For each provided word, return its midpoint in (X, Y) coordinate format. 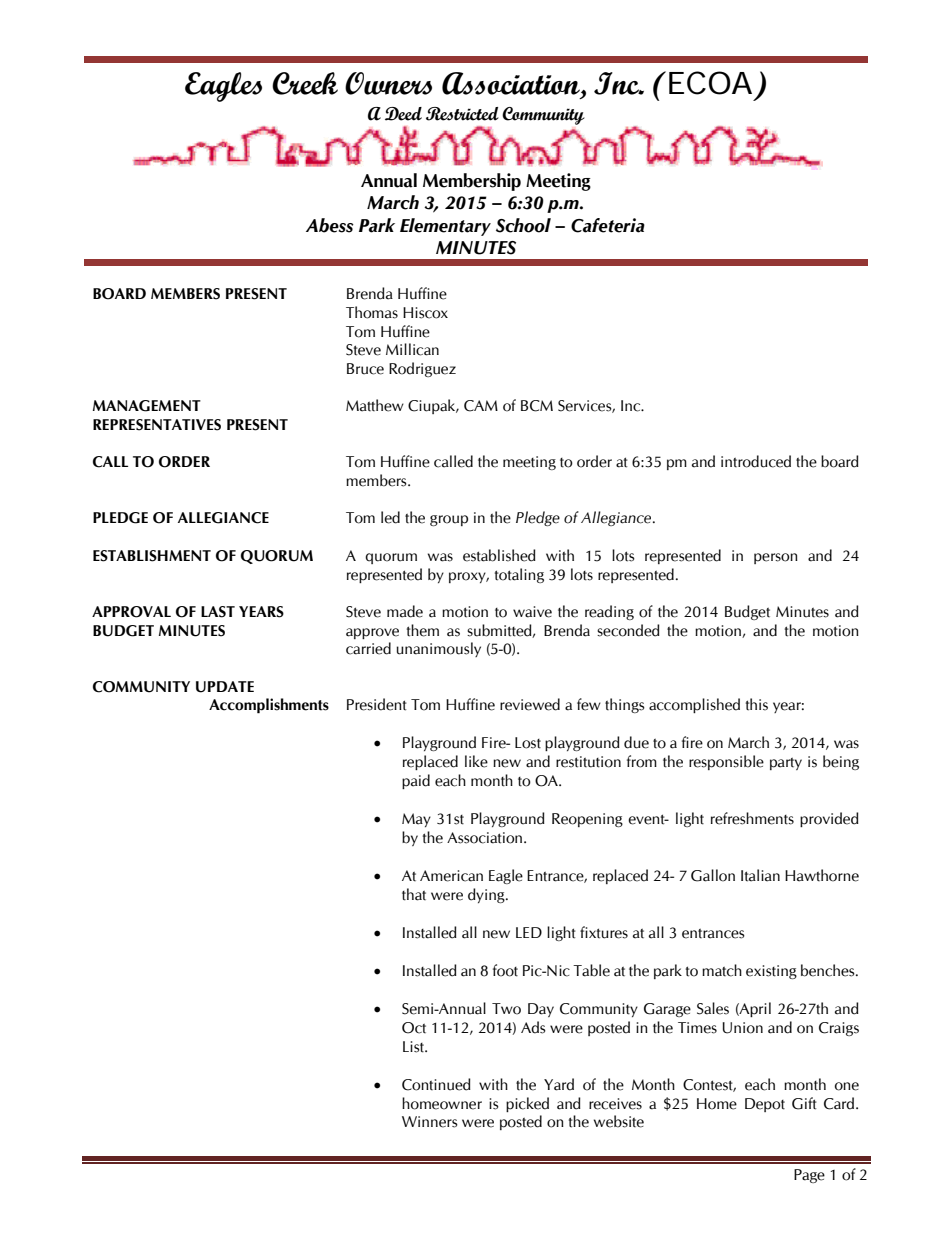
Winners (430, 1122)
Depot (765, 1105)
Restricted (462, 114)
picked (527, 1104)
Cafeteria (608, 225)
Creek (305, 83)
